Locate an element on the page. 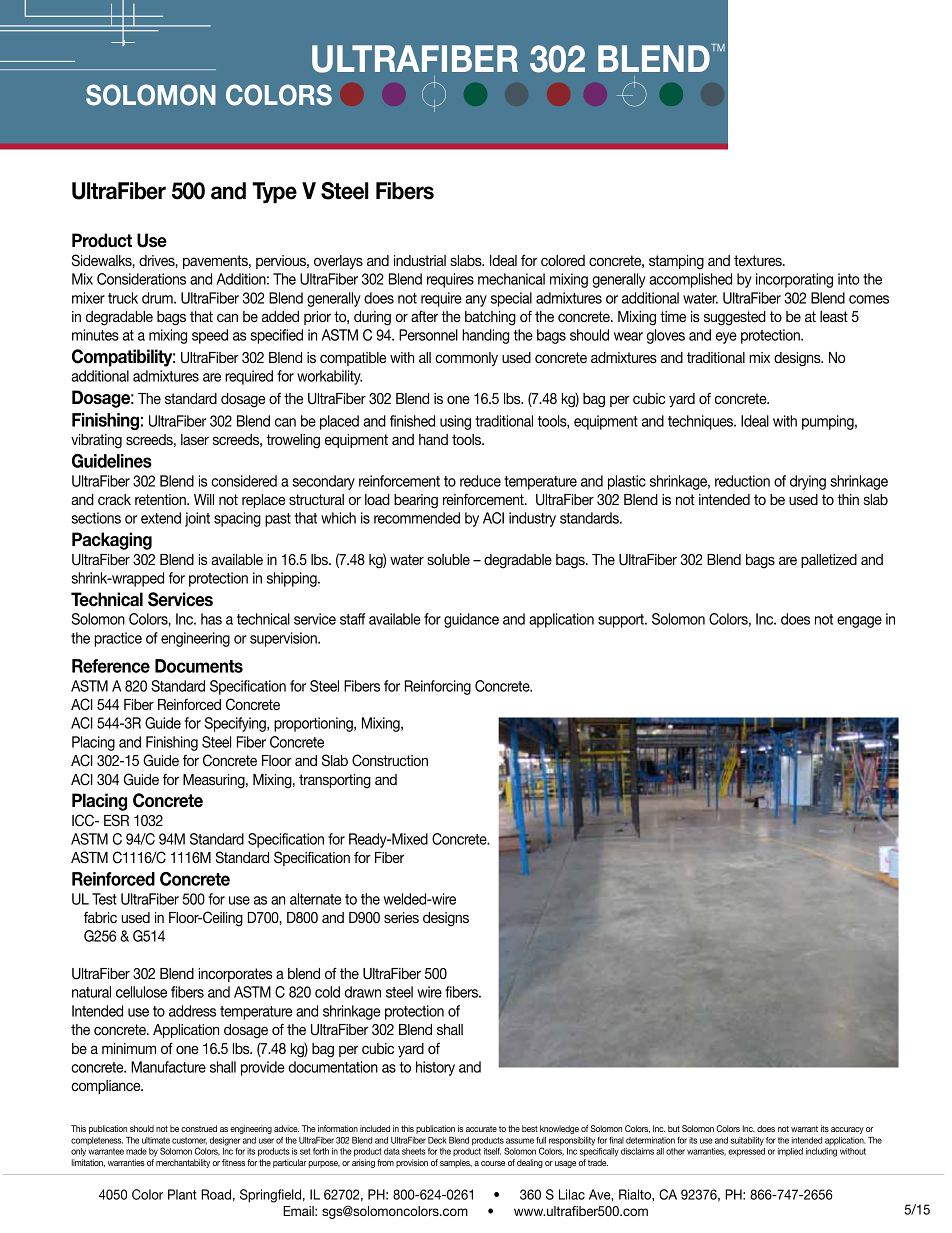 The image size is (952, 1233). merchantability is located at coordinates (183, 1163).
